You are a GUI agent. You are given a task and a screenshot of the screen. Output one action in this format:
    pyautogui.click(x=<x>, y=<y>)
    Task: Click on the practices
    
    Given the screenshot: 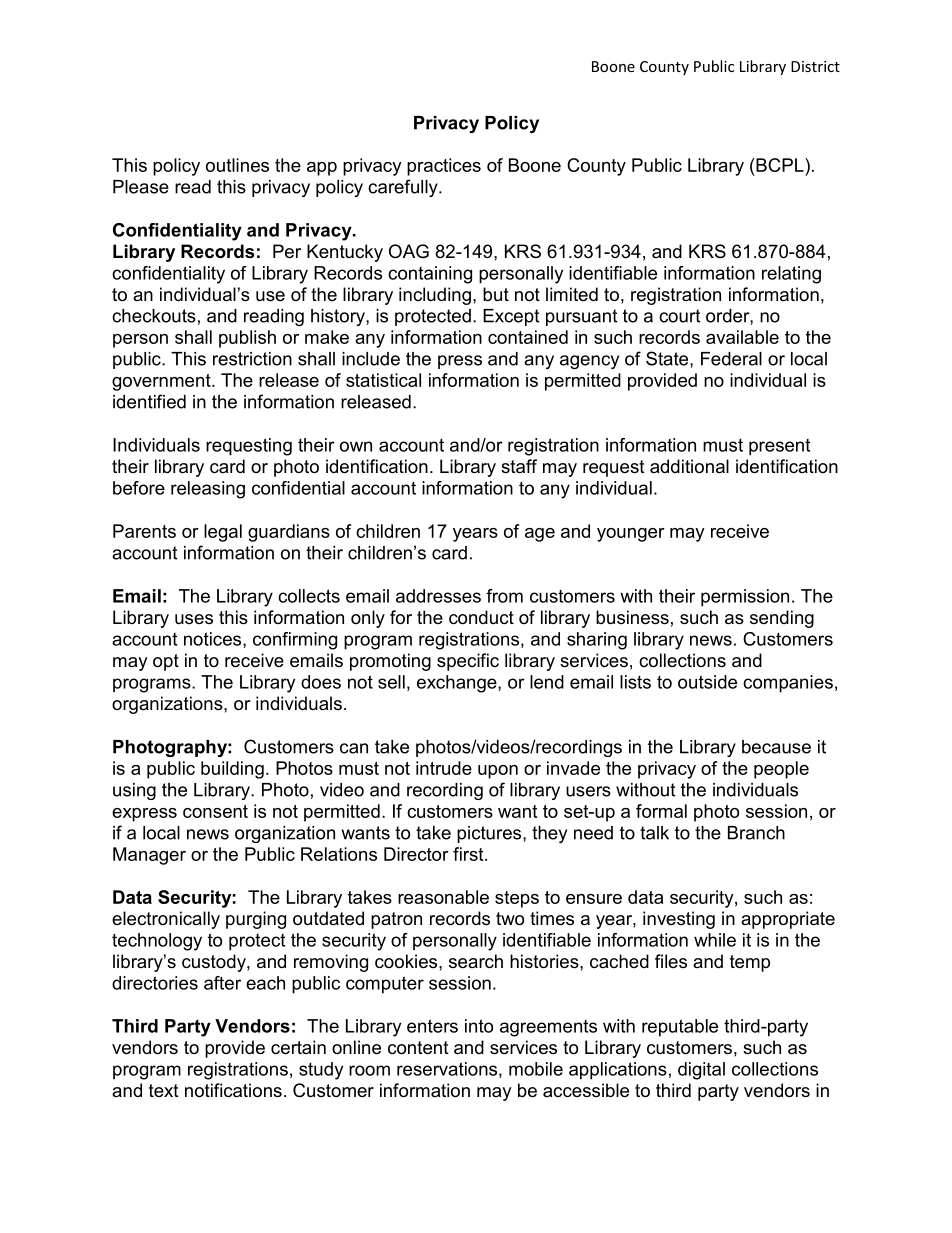 What is the action you would take?
    pyautogui.click(x=444, y=167)
